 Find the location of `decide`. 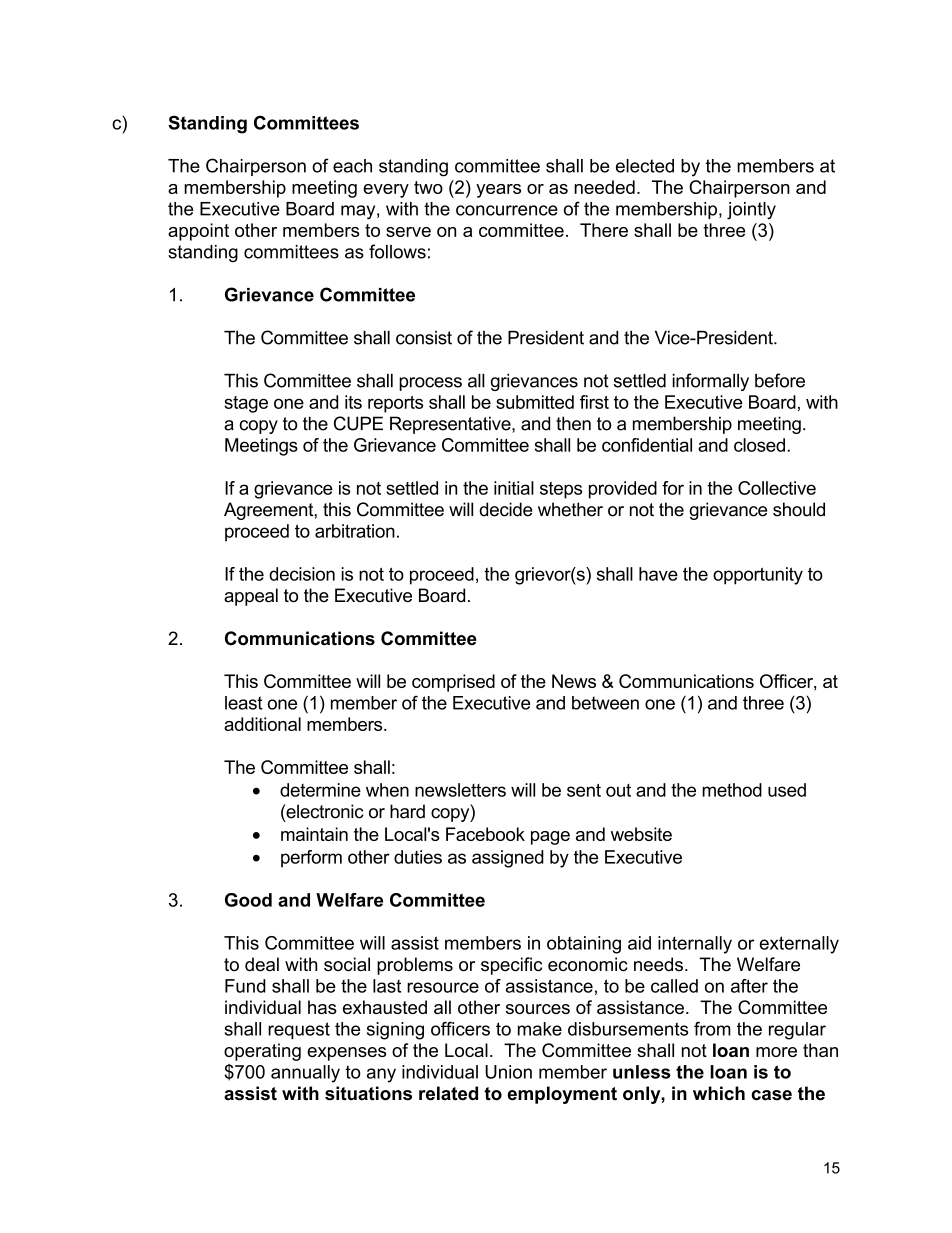

decide is located at coordinates (506, 509).
